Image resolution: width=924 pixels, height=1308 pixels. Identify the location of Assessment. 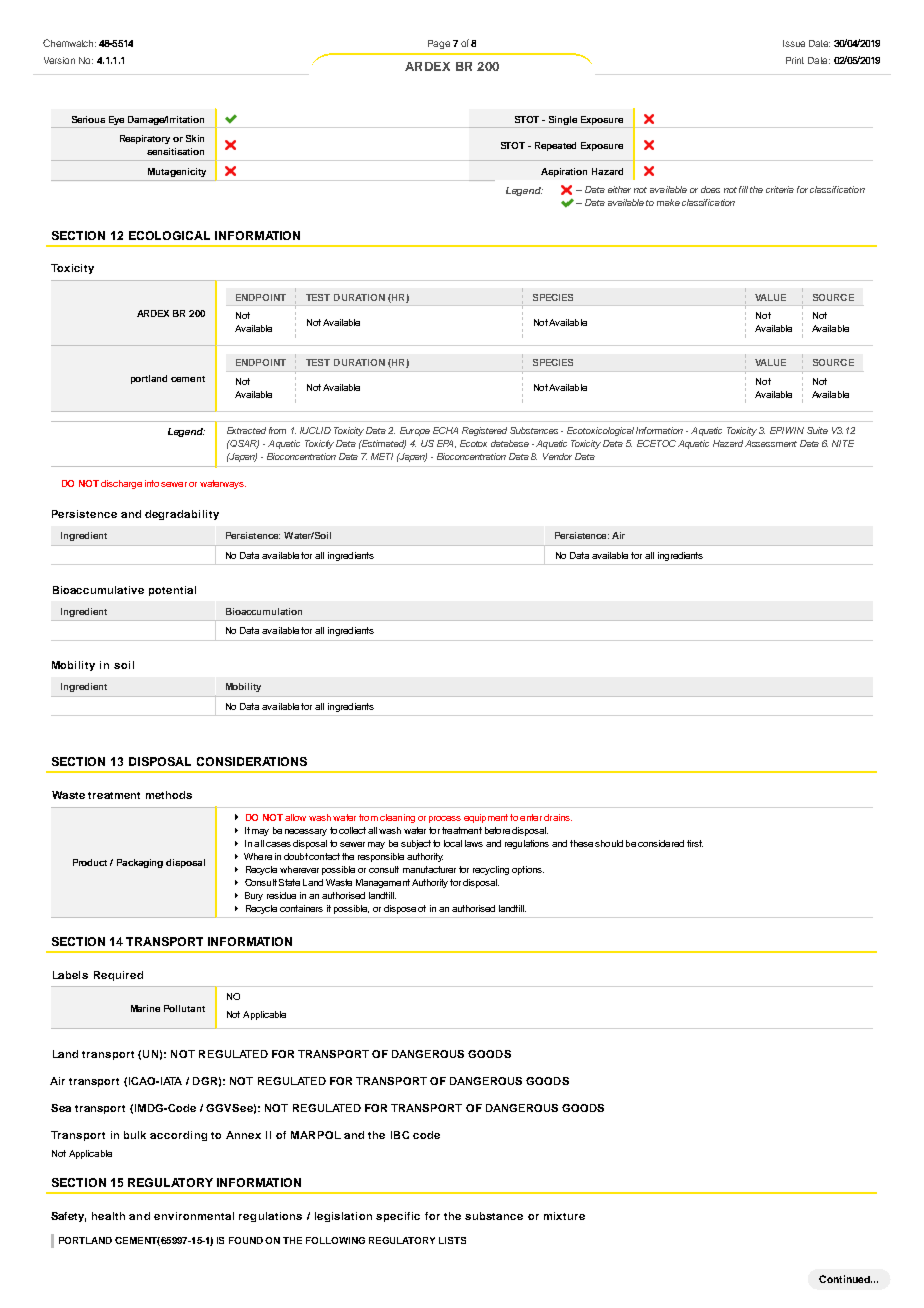
(771, 443).
